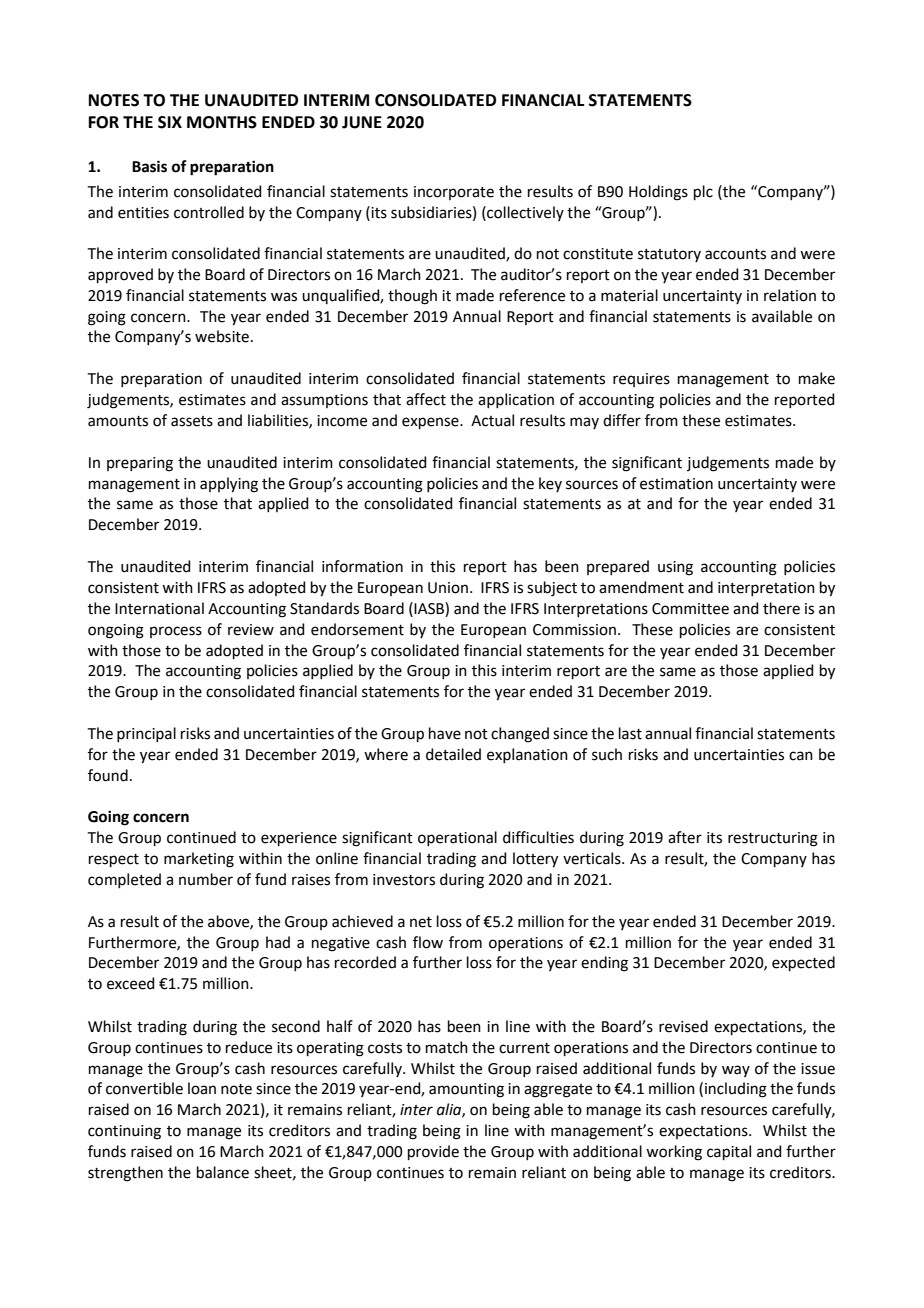 This screenshot has height=1308, width=924. Describe the element at coordinates (223, 1172) in the screenshot. I see `balance` at that location.
